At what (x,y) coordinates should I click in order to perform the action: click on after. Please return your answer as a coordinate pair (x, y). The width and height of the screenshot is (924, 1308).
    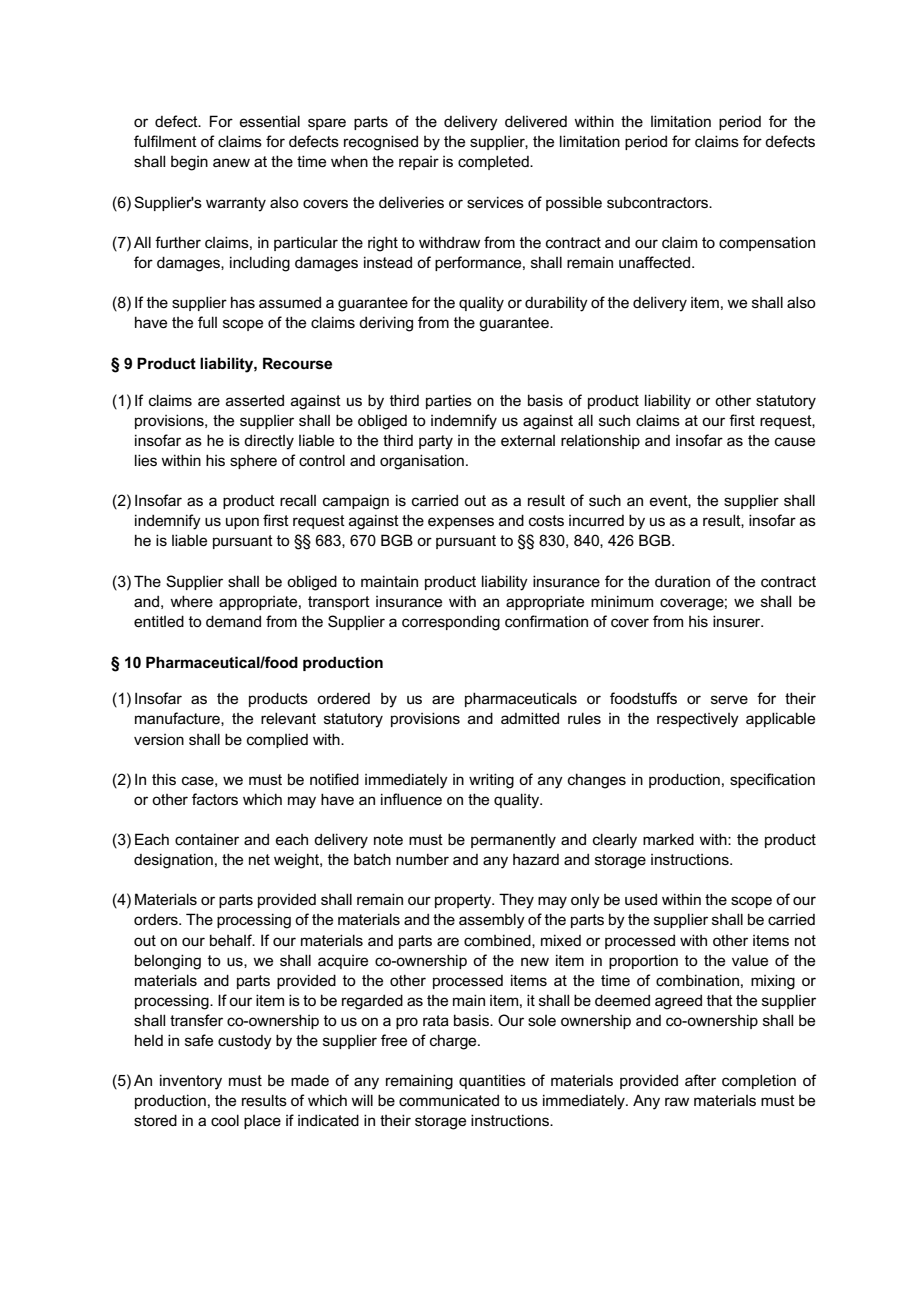
    Looking at the image, I should click on (700, 1080).
